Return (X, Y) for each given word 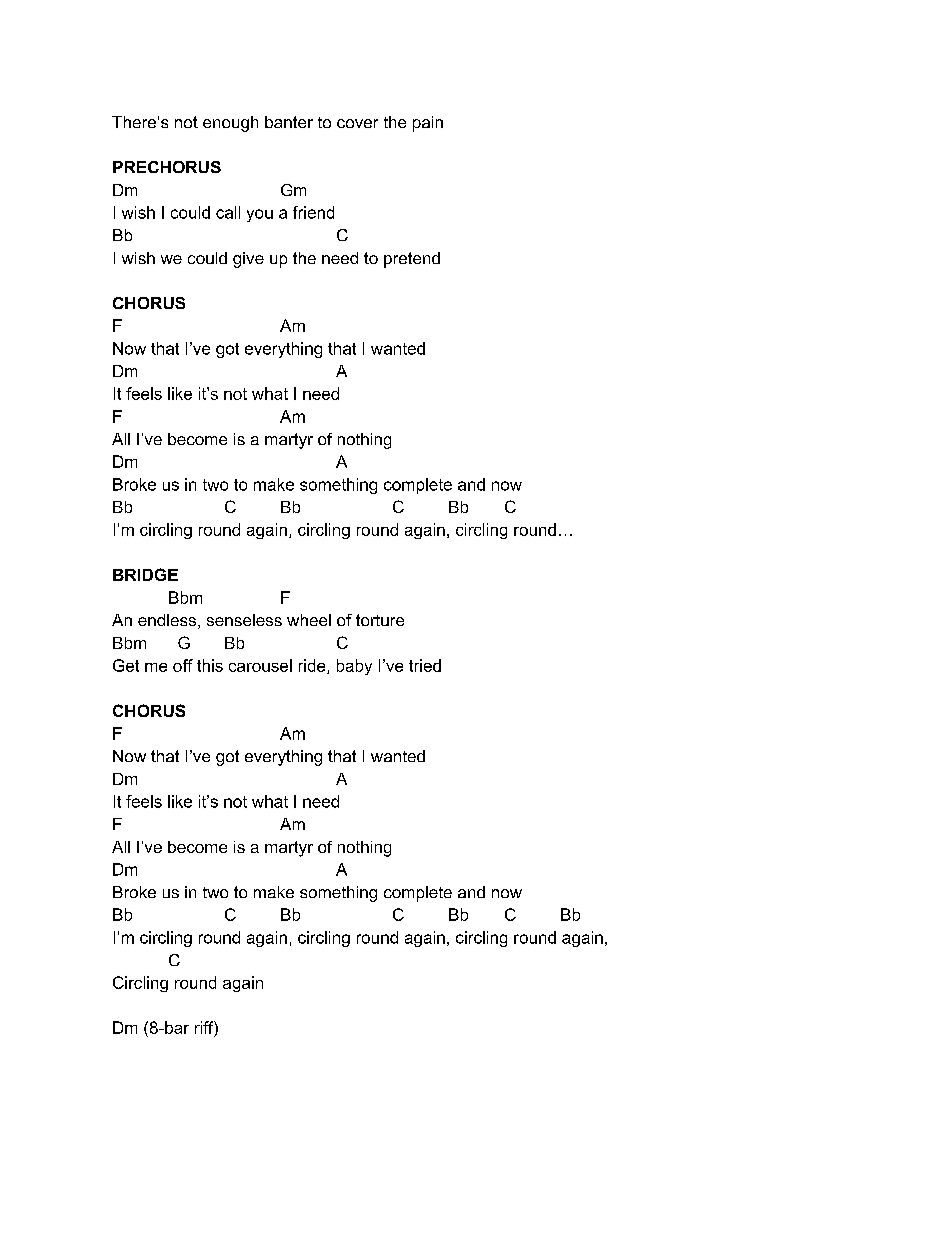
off (183, 665)
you (260, 215)
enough (230, 124)
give (248, 260)
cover (357, 123)
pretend (412, 260)
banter (289, 122)
